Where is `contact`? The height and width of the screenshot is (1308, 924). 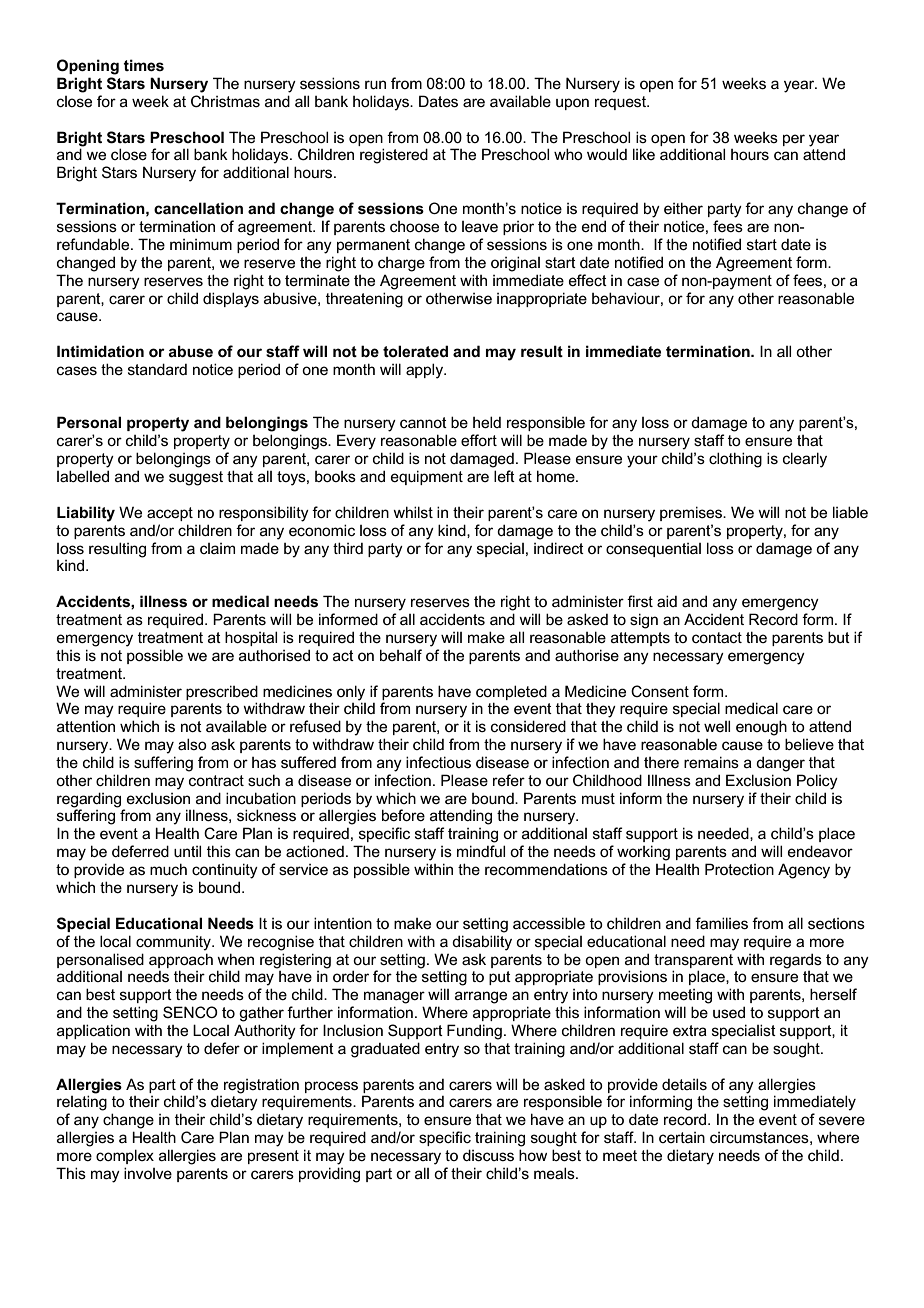 contact is located at coordinates (717, 637).
